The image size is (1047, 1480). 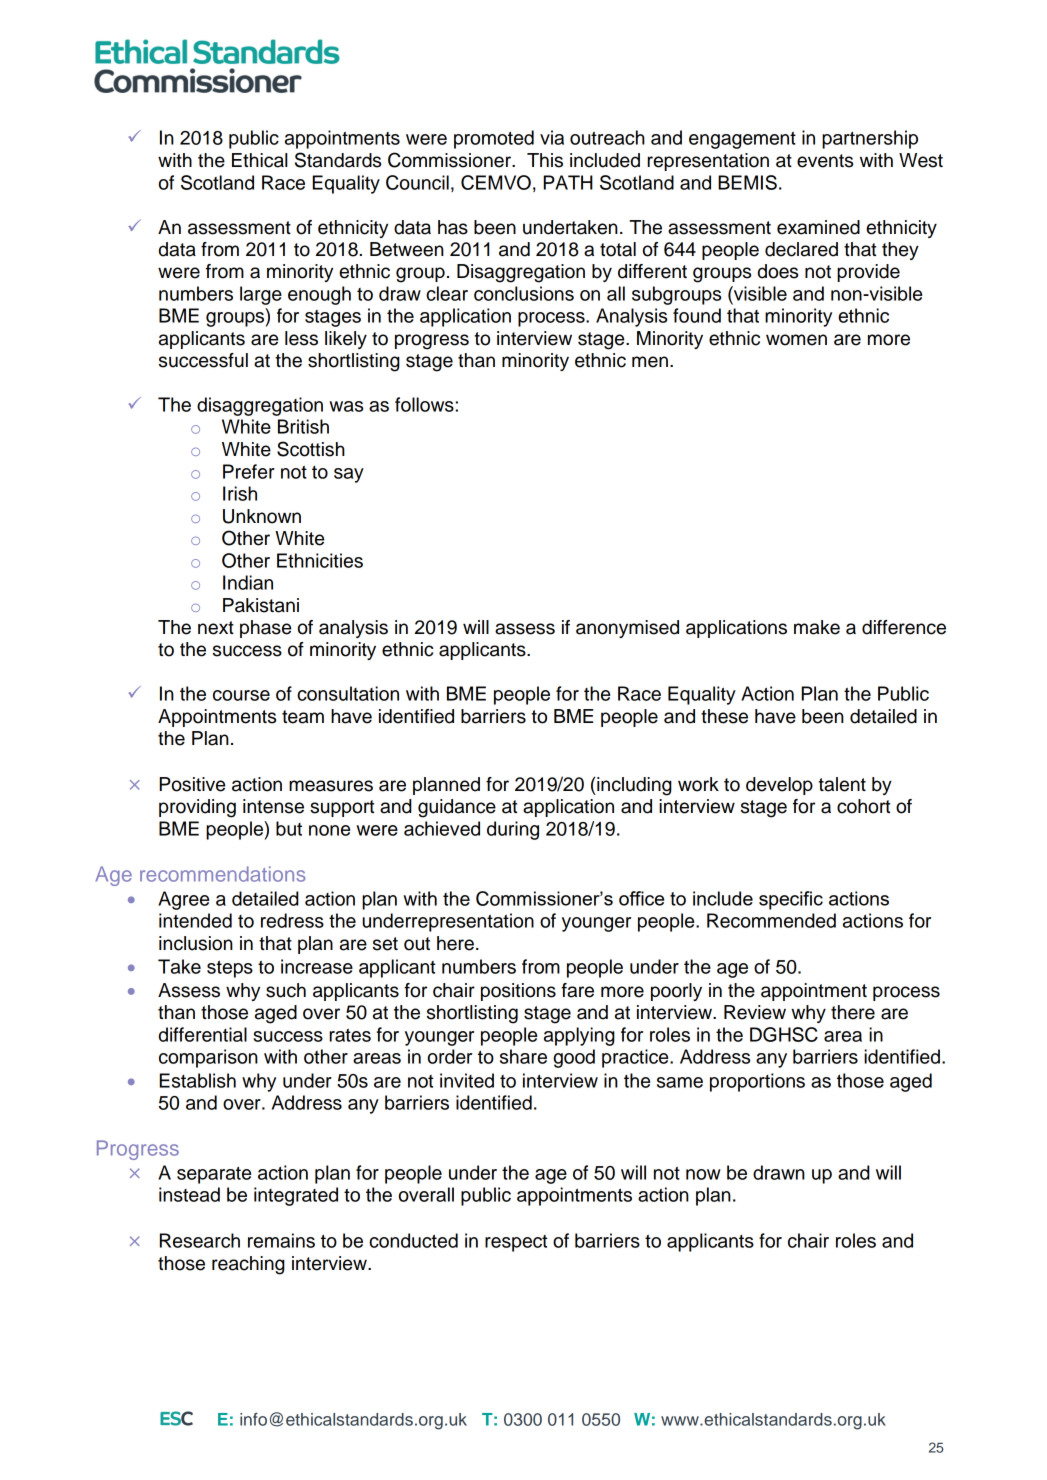 What do you see at coordinates (627, 629) in the screenshot?
I see `anonymised` at bounding box center [627, 629].
